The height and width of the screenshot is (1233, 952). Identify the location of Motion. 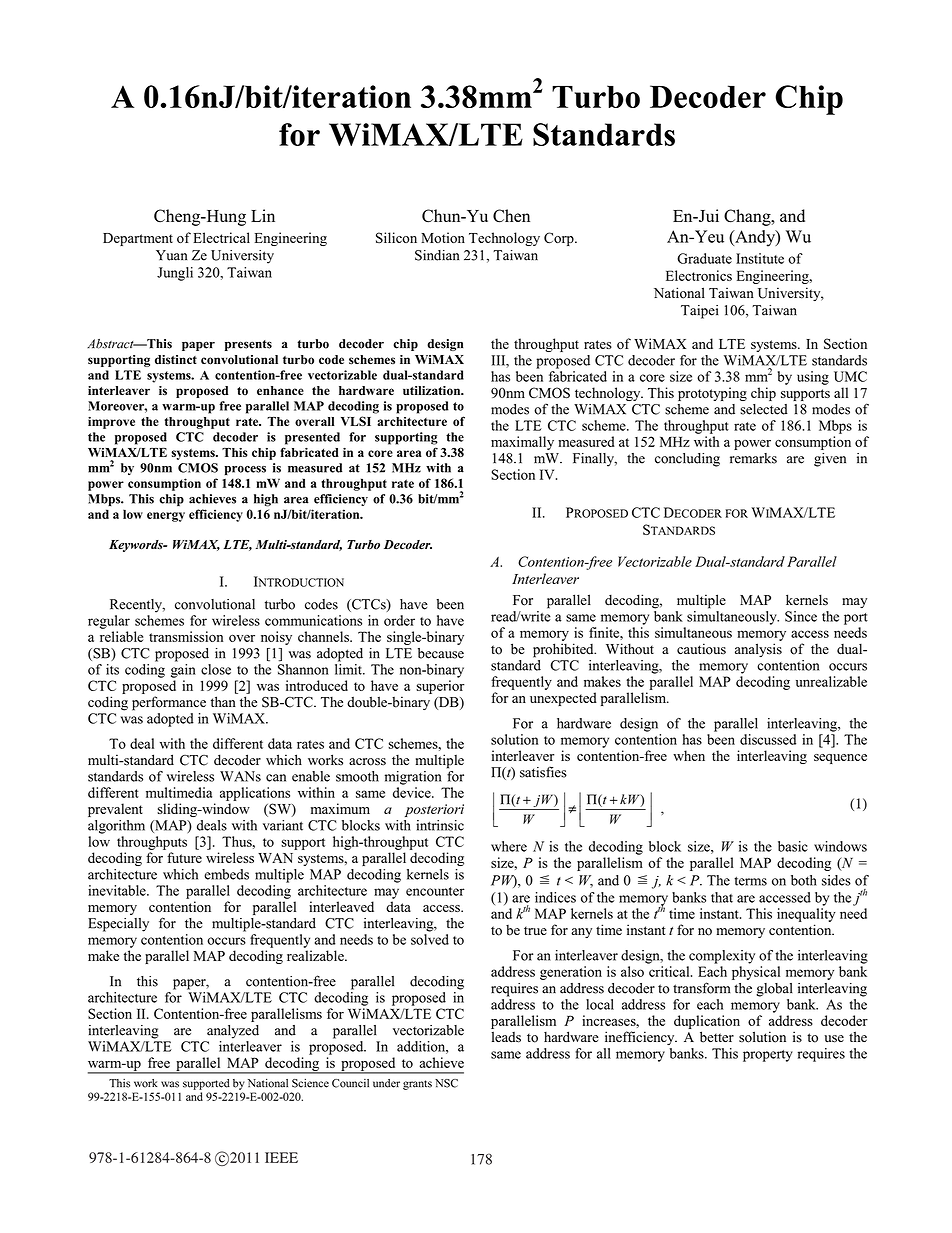
(443, 237).
